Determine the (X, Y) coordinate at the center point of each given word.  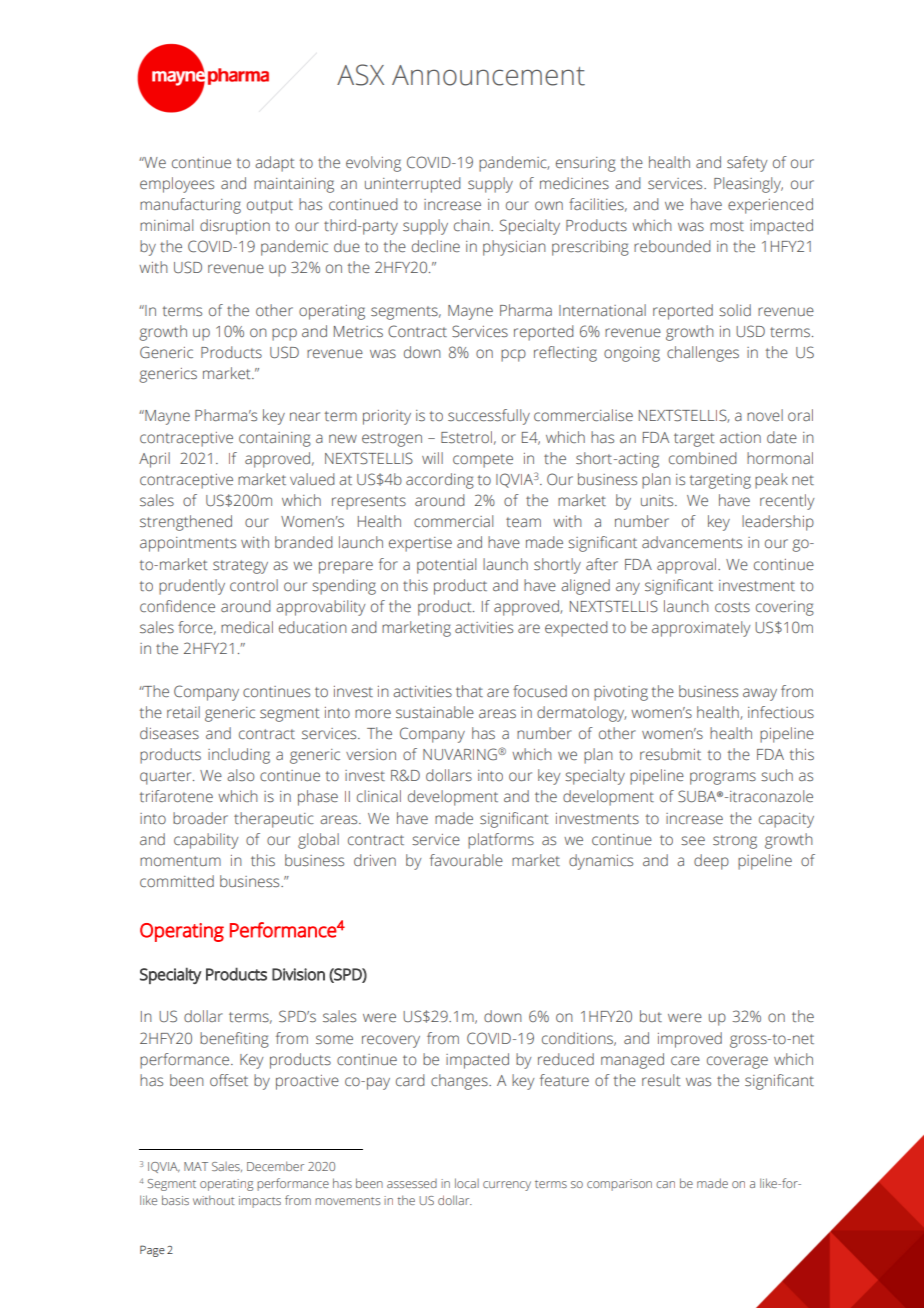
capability (206, 841)
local (467, 1183)
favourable (466, 860)
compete (483, 461)
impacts (260, 1202)
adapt (275, 164)
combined (702, 458)
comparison (619, 1185)
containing (275, 439)
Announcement (488, 75)
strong (735, 842)
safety (747, 164)
